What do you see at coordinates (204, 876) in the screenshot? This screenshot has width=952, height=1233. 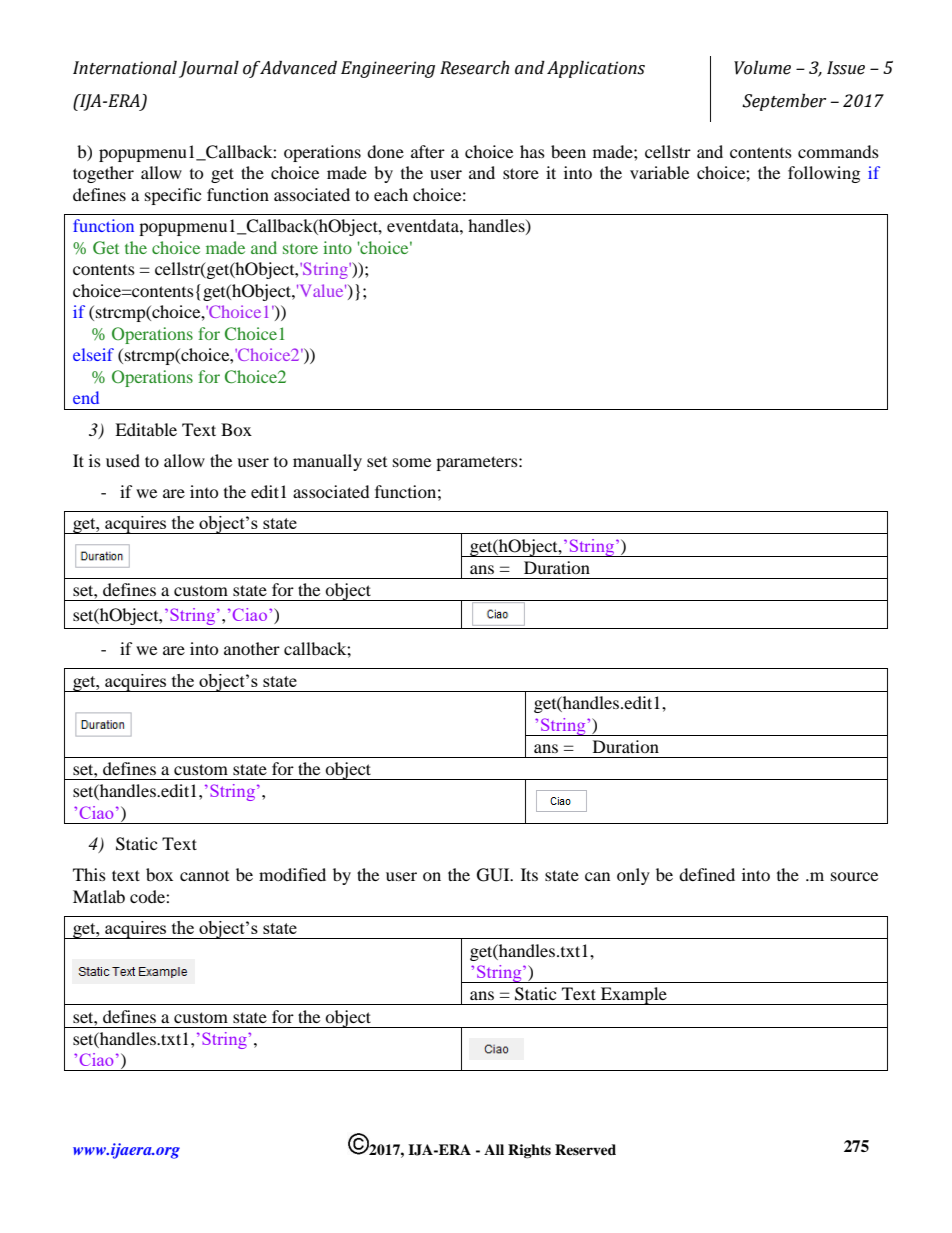 I see `cannot` at bounding box center [204, 876].
